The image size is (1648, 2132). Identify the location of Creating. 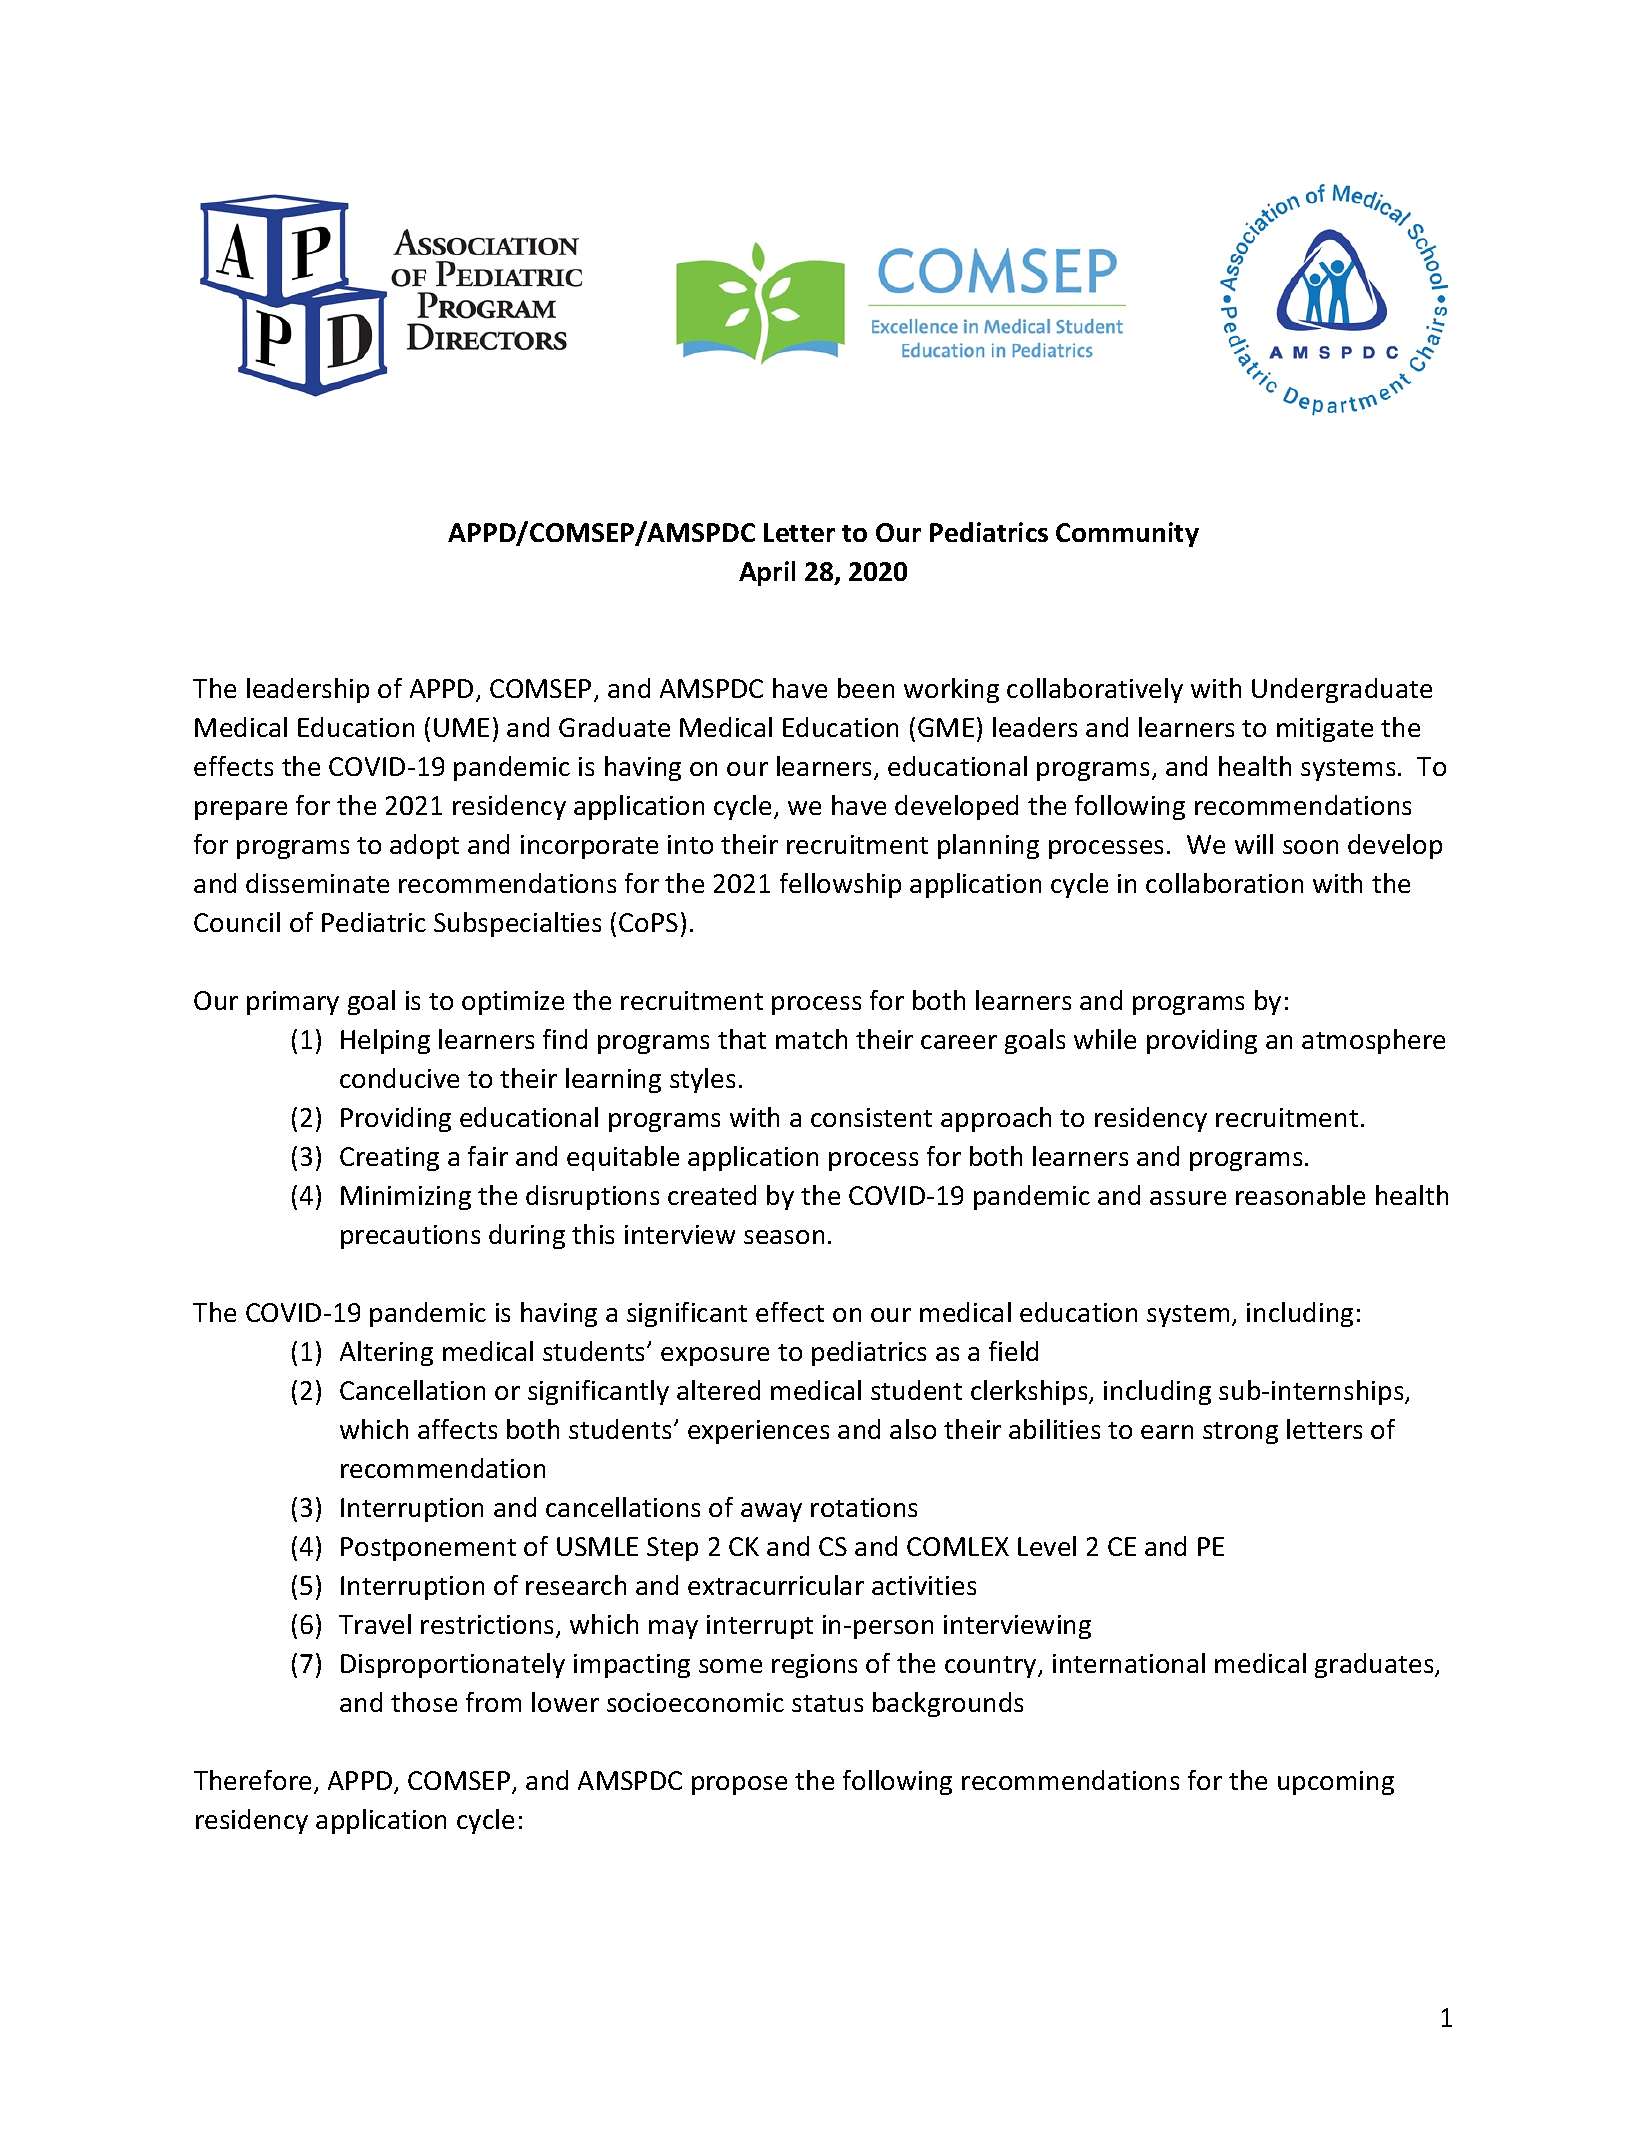
(389, 1159).
